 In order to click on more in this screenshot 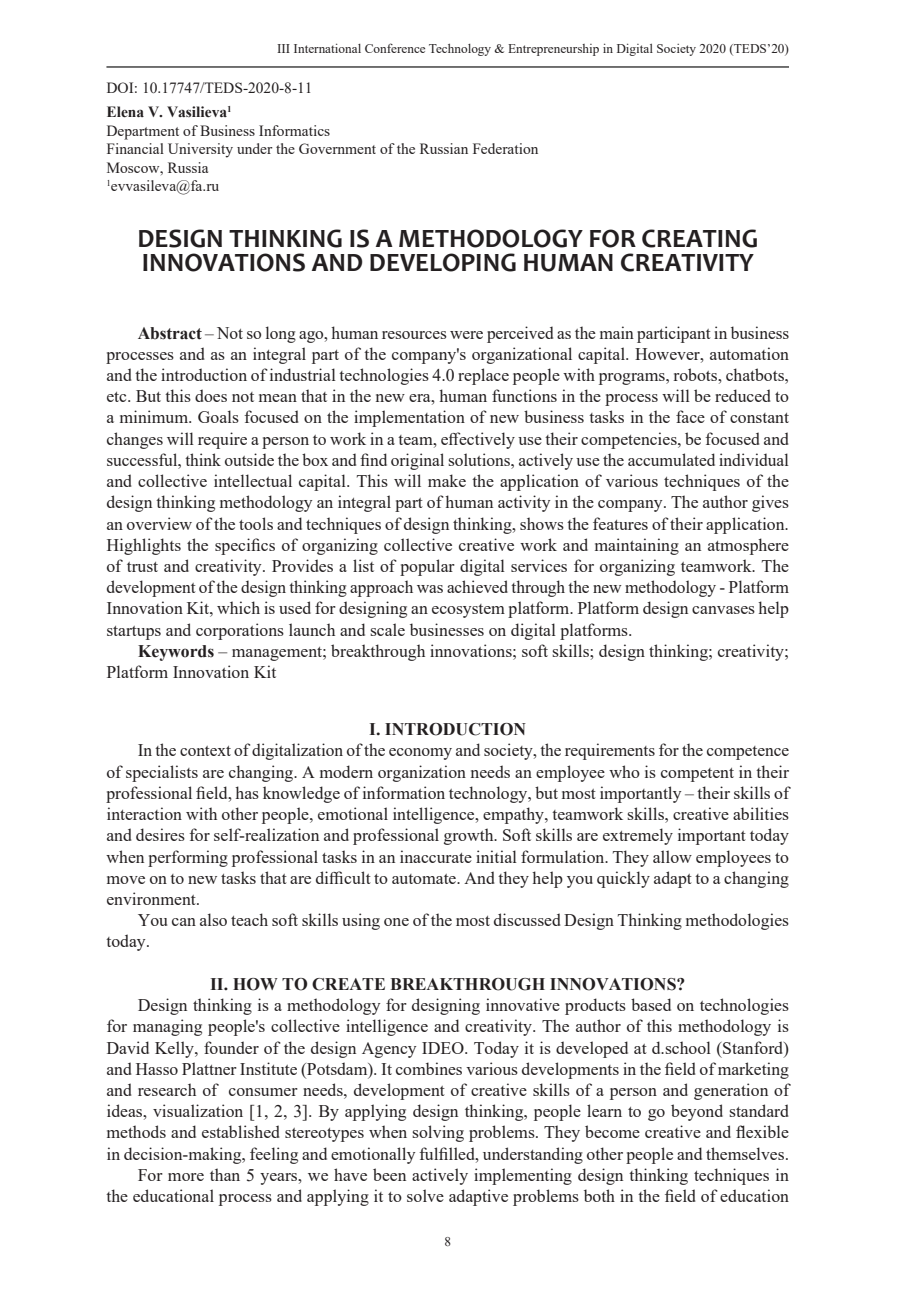, I will do `click(186, 1177)`.
